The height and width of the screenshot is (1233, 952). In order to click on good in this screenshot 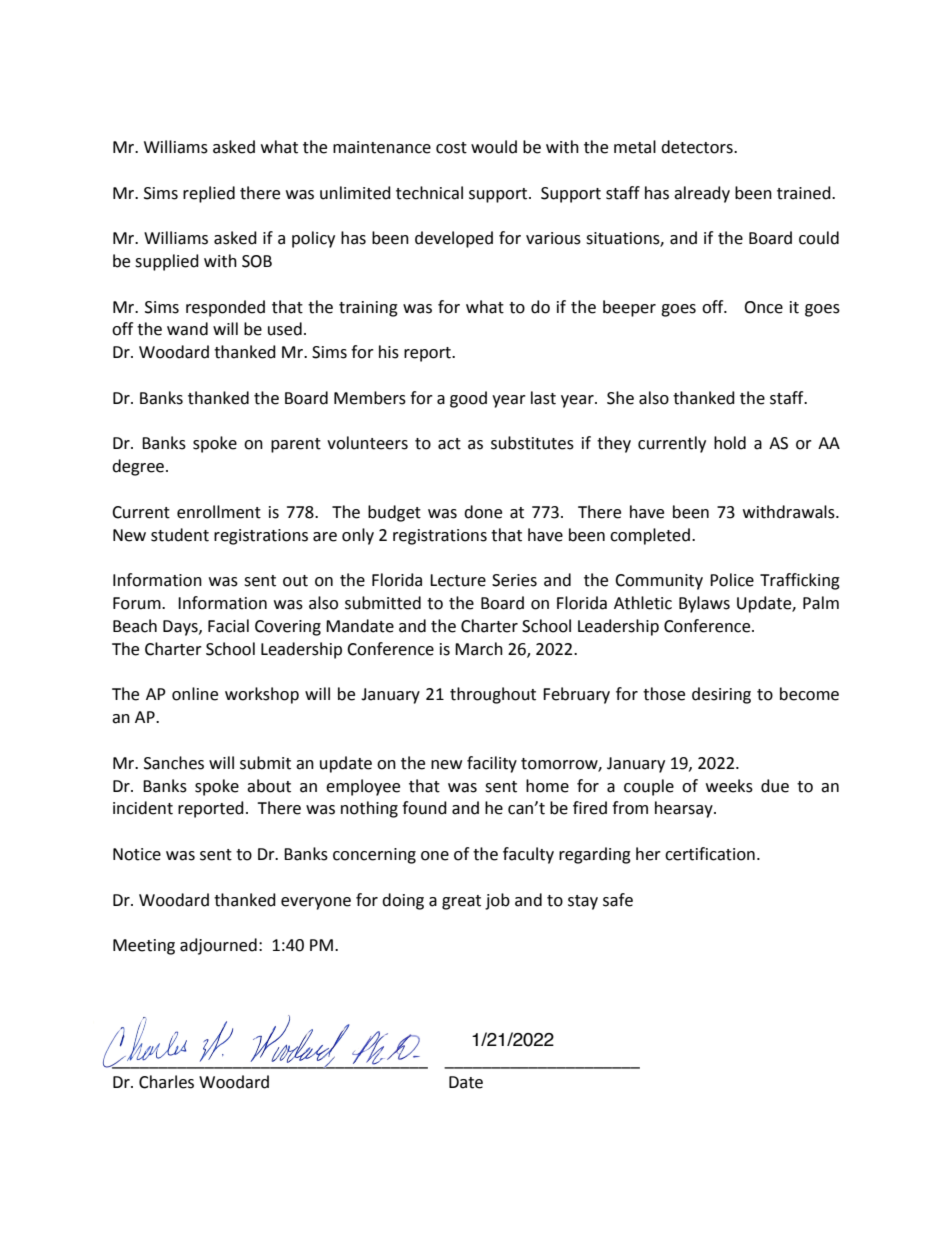, I will do `click(468, 399)`.
